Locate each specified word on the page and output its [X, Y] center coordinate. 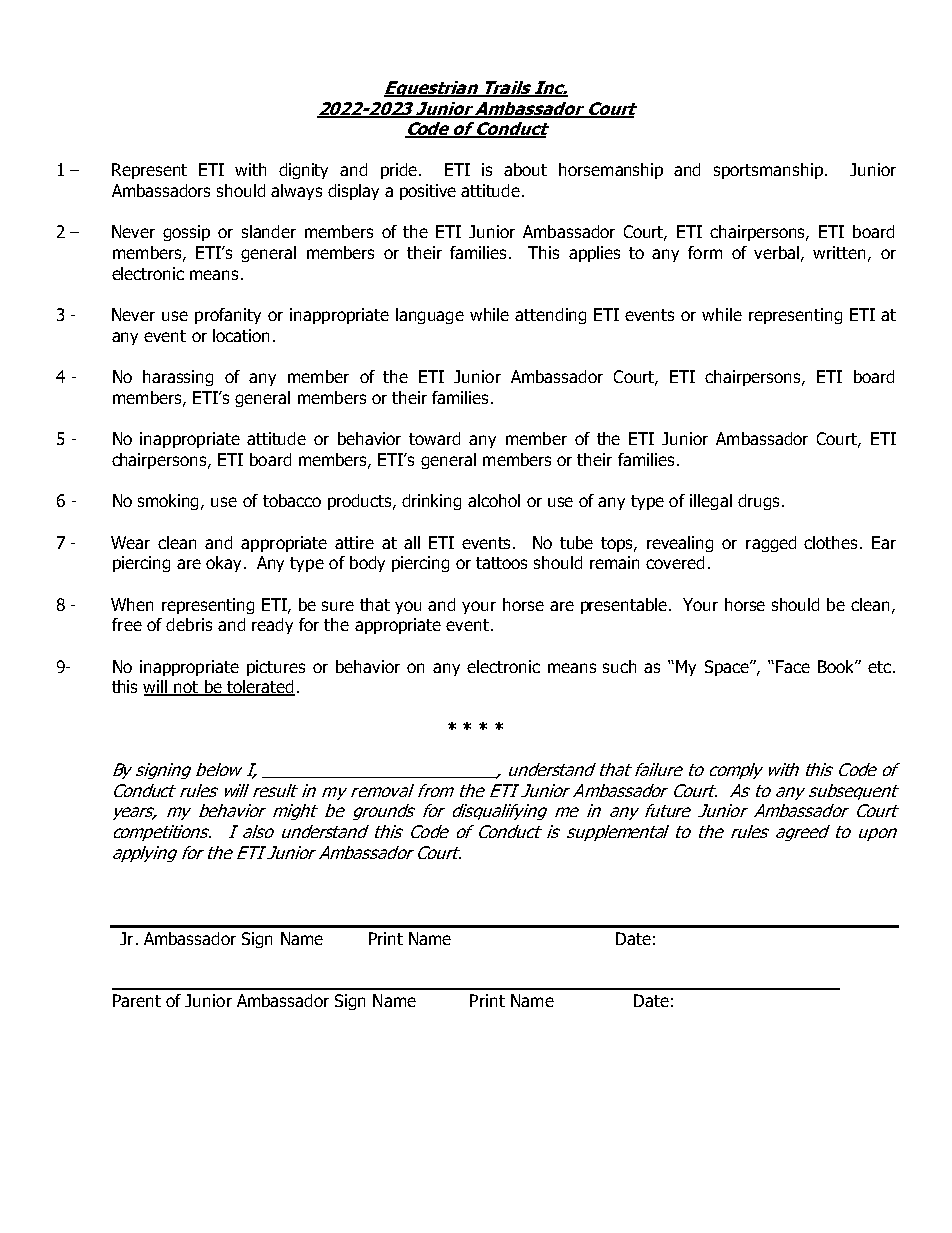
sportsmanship [768, 171]
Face [793, 666]
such [619, 666]
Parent [137, 1000]
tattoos [501, 563]
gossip [186, 233]
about [525, 169]
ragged [771, 544]
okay [223, 564]
